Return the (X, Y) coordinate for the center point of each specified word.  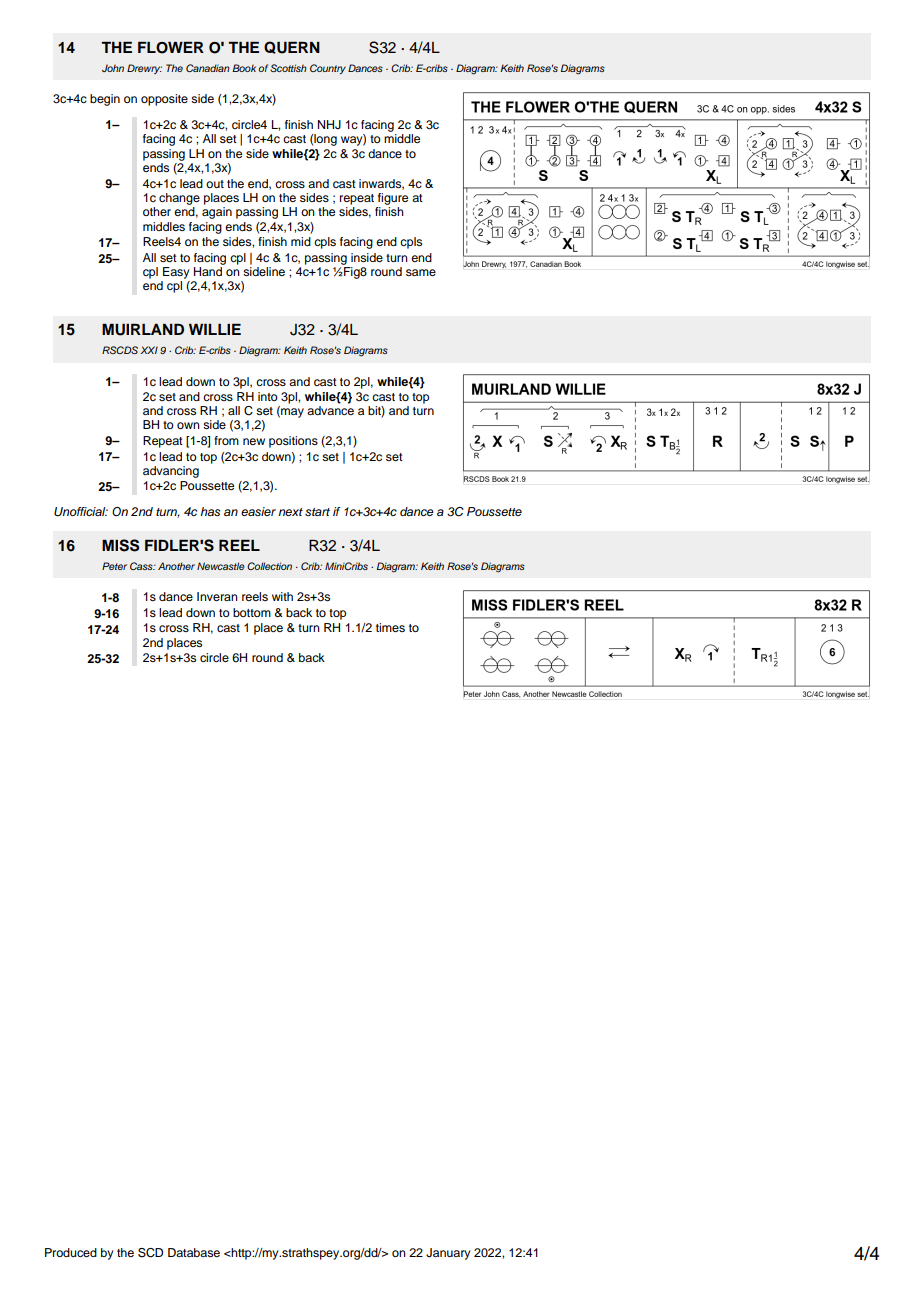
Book (244, 68)
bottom (252, 612)
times (390, 627)
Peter (114, 566)
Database (194, 1252)
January (448, 1254)
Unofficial (81, 512)
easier (258, 511)
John (113, 68)
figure (393, 199)
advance (330, 410)
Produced (71, 1252)
